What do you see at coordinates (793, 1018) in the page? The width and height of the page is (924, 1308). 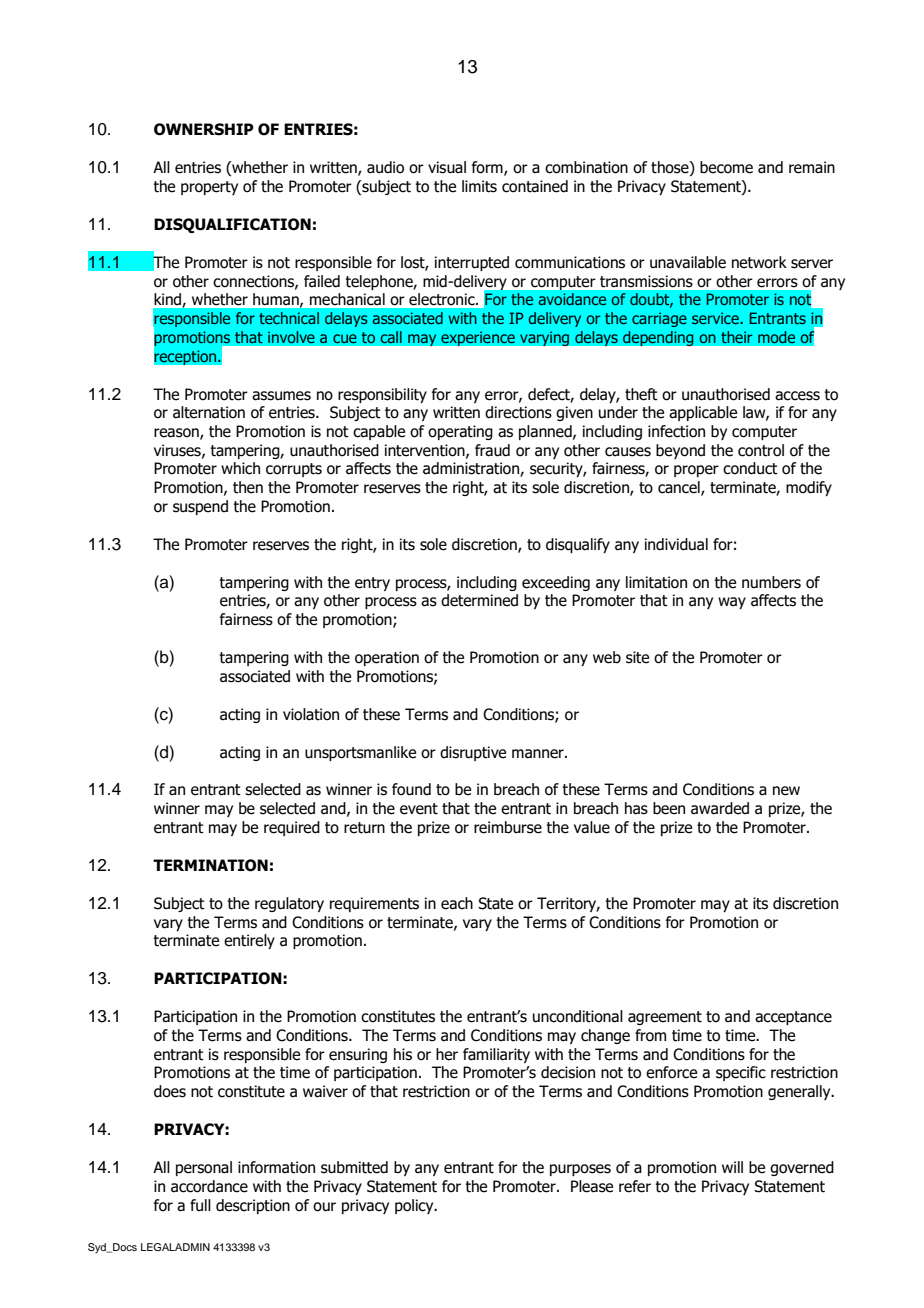 I see `acceptance` at bounding box center [793, 1018].
